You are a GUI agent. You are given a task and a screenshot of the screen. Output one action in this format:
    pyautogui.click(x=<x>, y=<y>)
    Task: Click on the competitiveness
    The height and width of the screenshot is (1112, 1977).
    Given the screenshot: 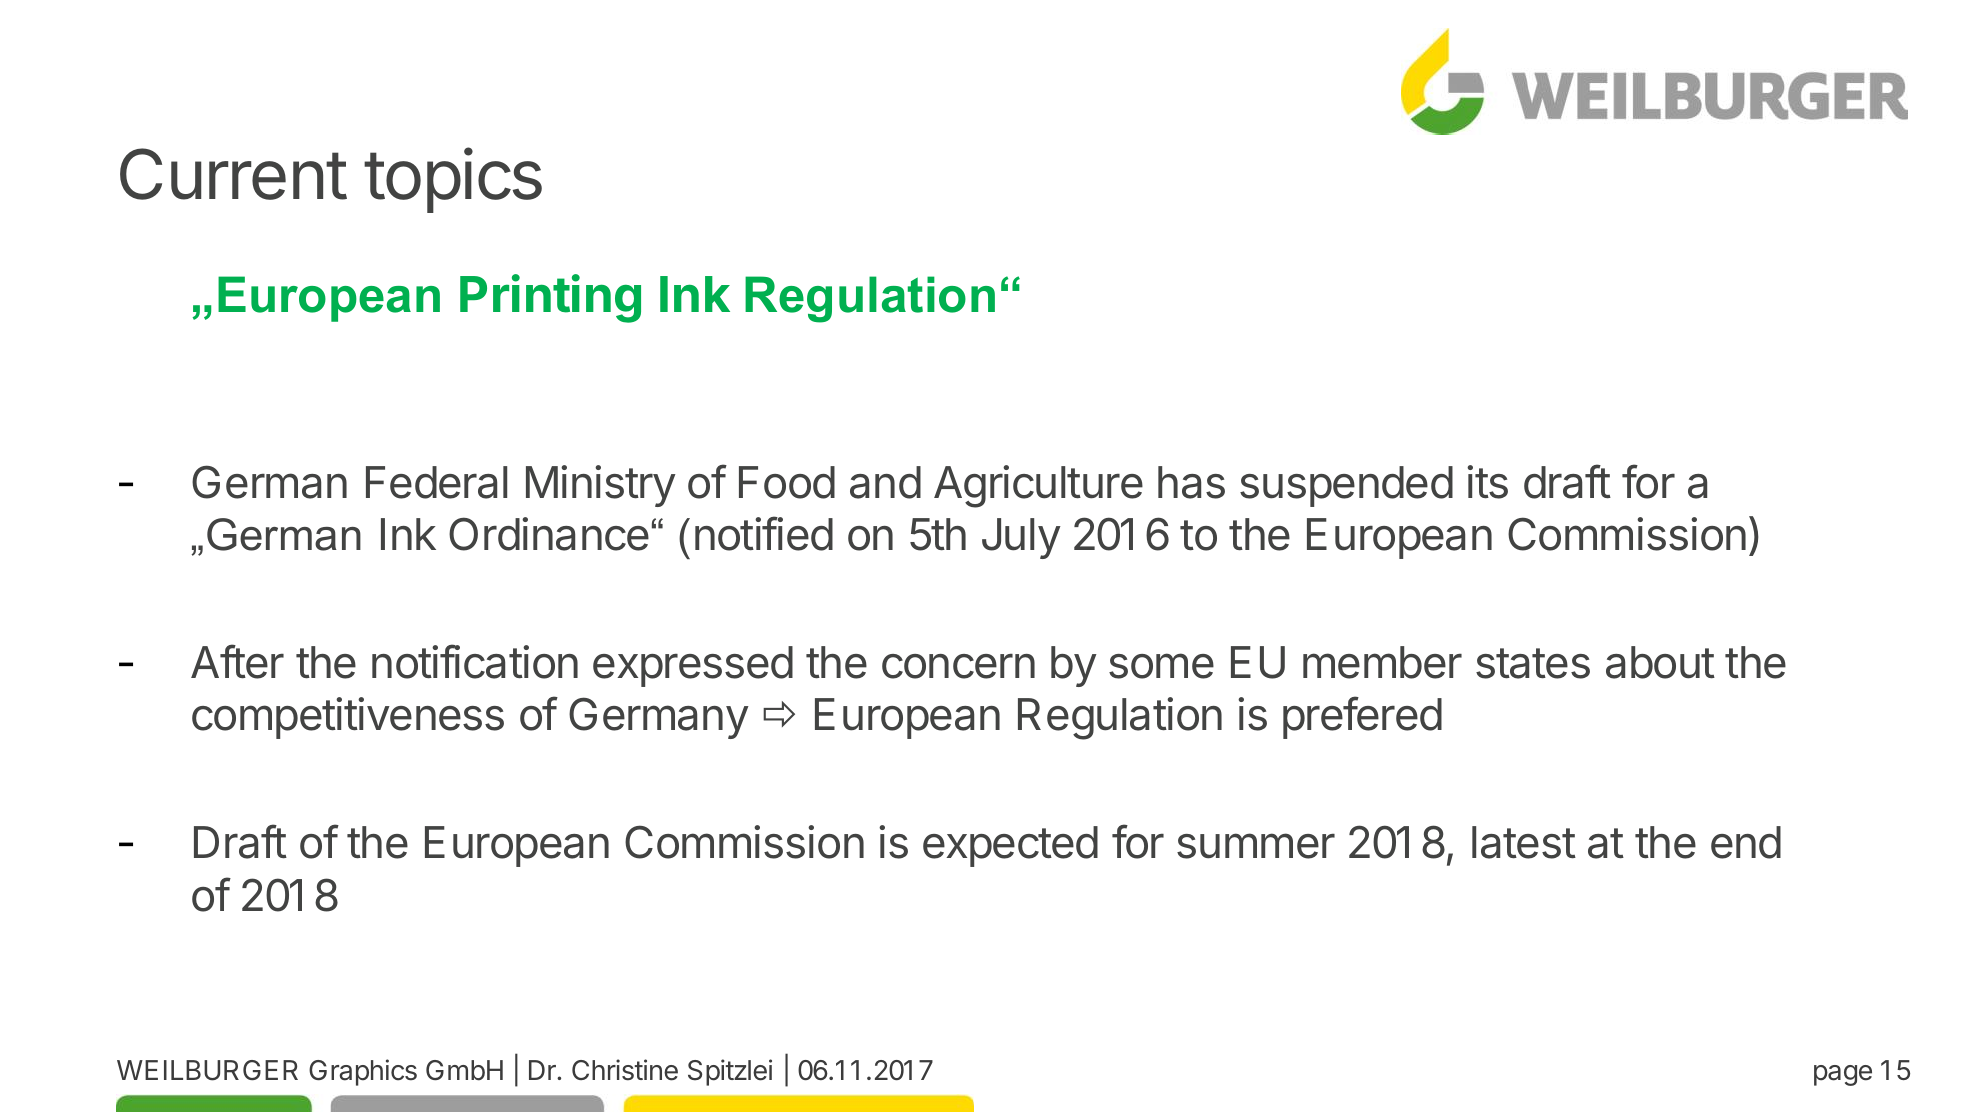 What is the action you would take?
    pyautogui.click(x=348, y=718)
